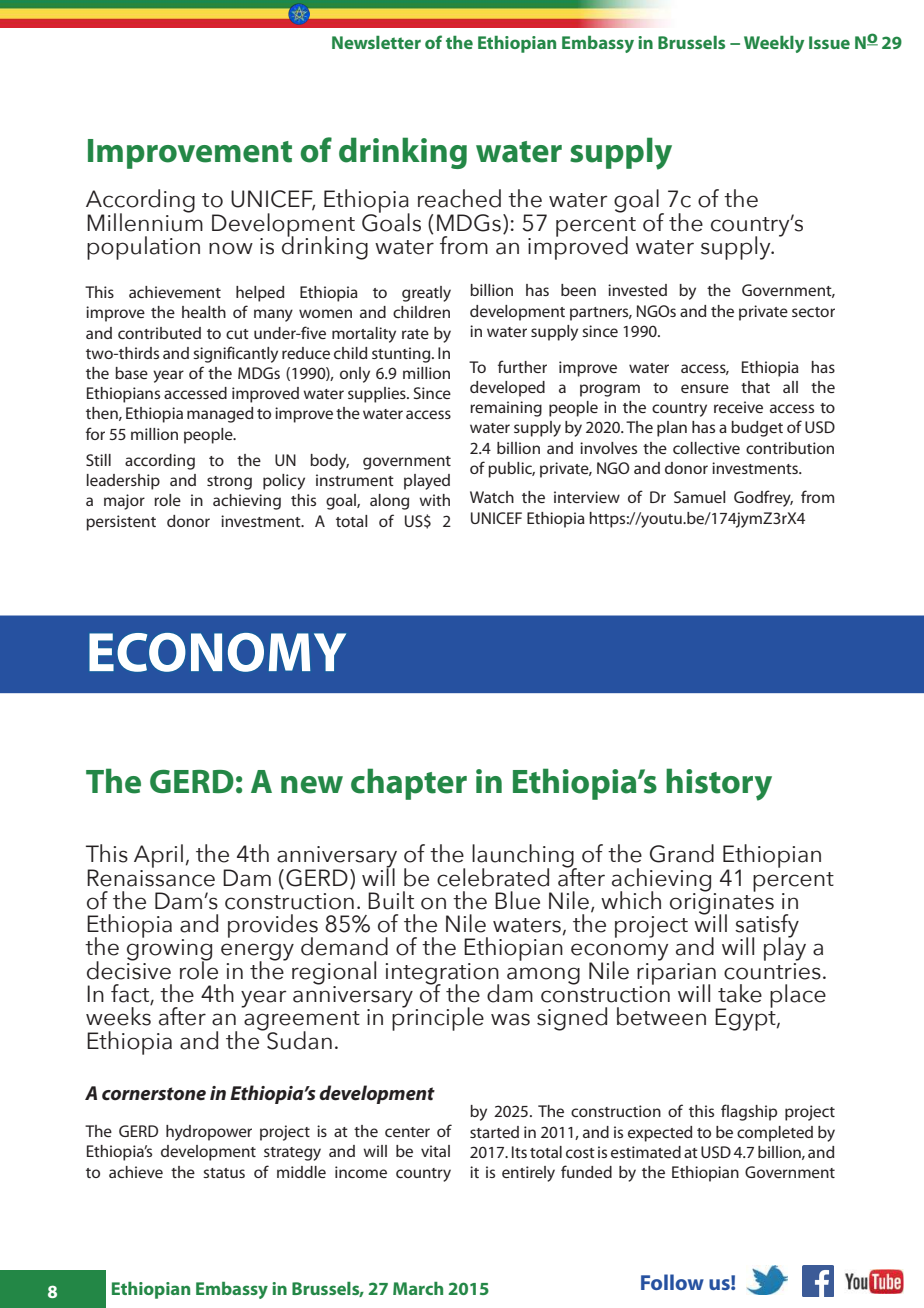 This document has width=924, height=1308. I want to click on Newsletter, so click(376, 42).
